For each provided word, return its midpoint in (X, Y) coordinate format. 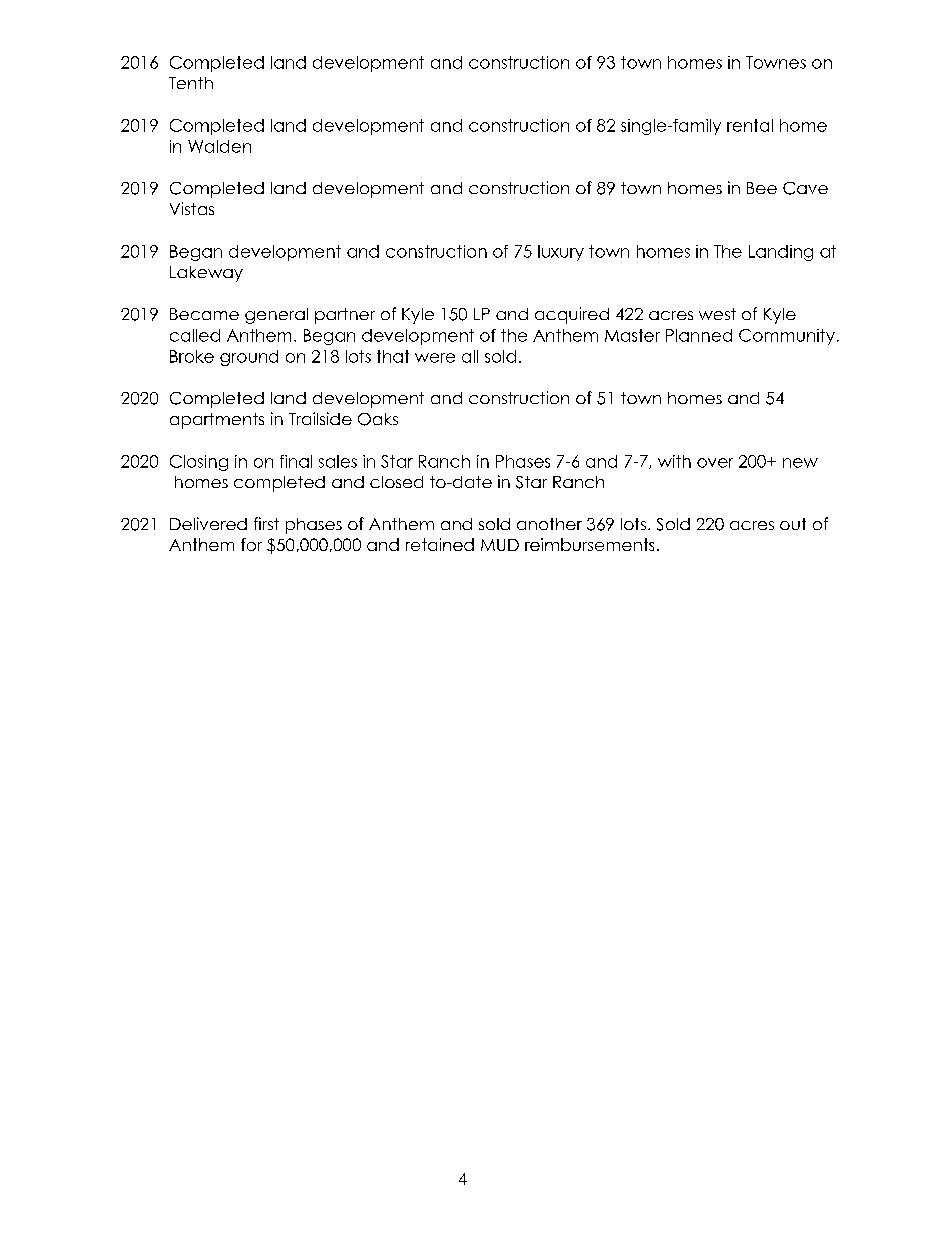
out (793, 524)
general (276, 316)
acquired (572, 315)
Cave (805, 188)
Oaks (378, 419)
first (266, 523)
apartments (217, 421)
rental (750, 125)
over (715, 463)
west (717, 314)
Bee (762, 188)
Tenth (191, 83)
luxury (561, 253)
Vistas (192, 208)
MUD (500, 545)
